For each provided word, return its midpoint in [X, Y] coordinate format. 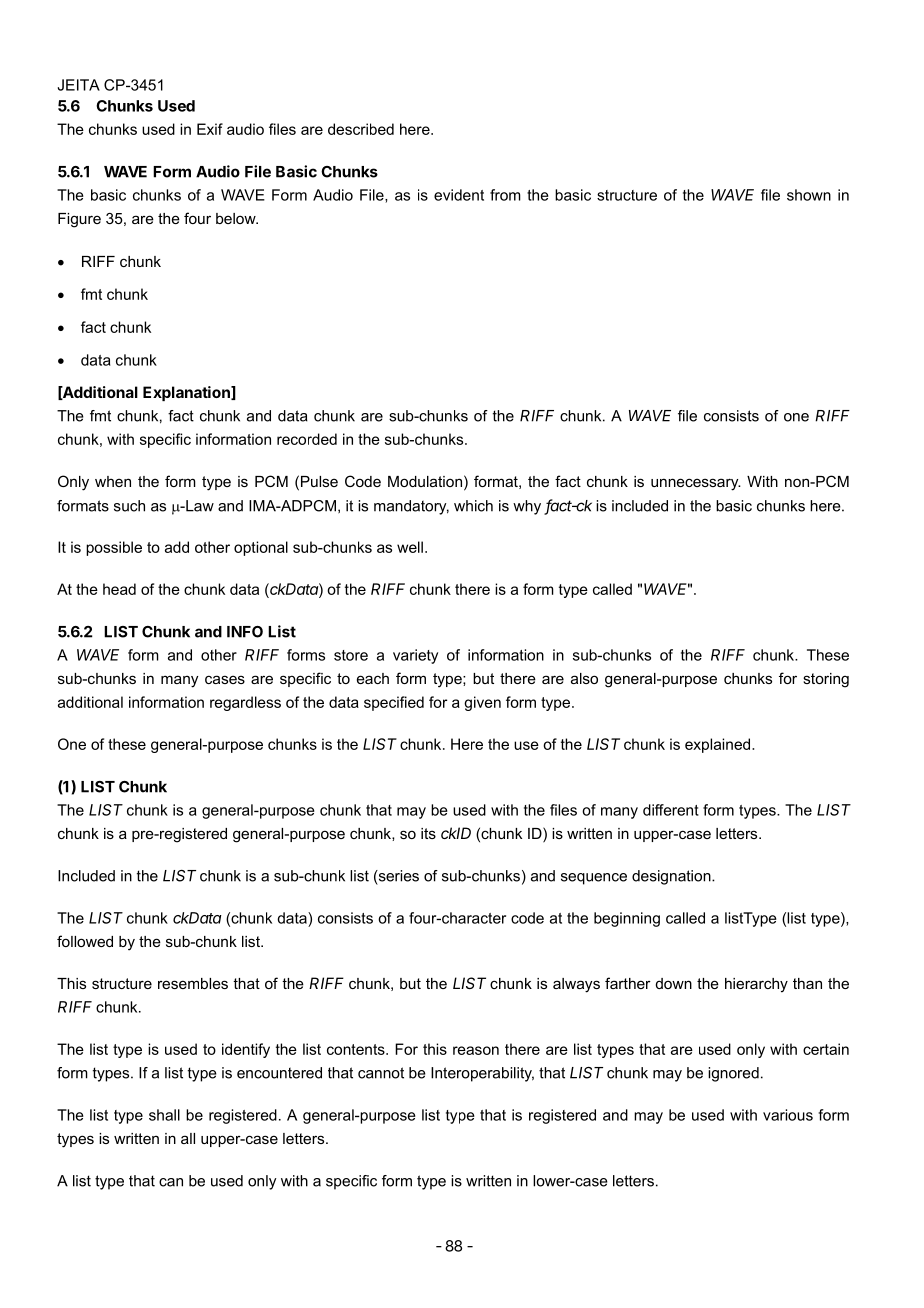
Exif [210, 129]
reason [476, 1050]
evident [459, 195]
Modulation [425, 481]
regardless [245, 703]
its [428, 833]
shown [809, 195]
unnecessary [696, 484]
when [113, 481]
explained [719, 745]
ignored [733, 1074]
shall [164, 1115]
